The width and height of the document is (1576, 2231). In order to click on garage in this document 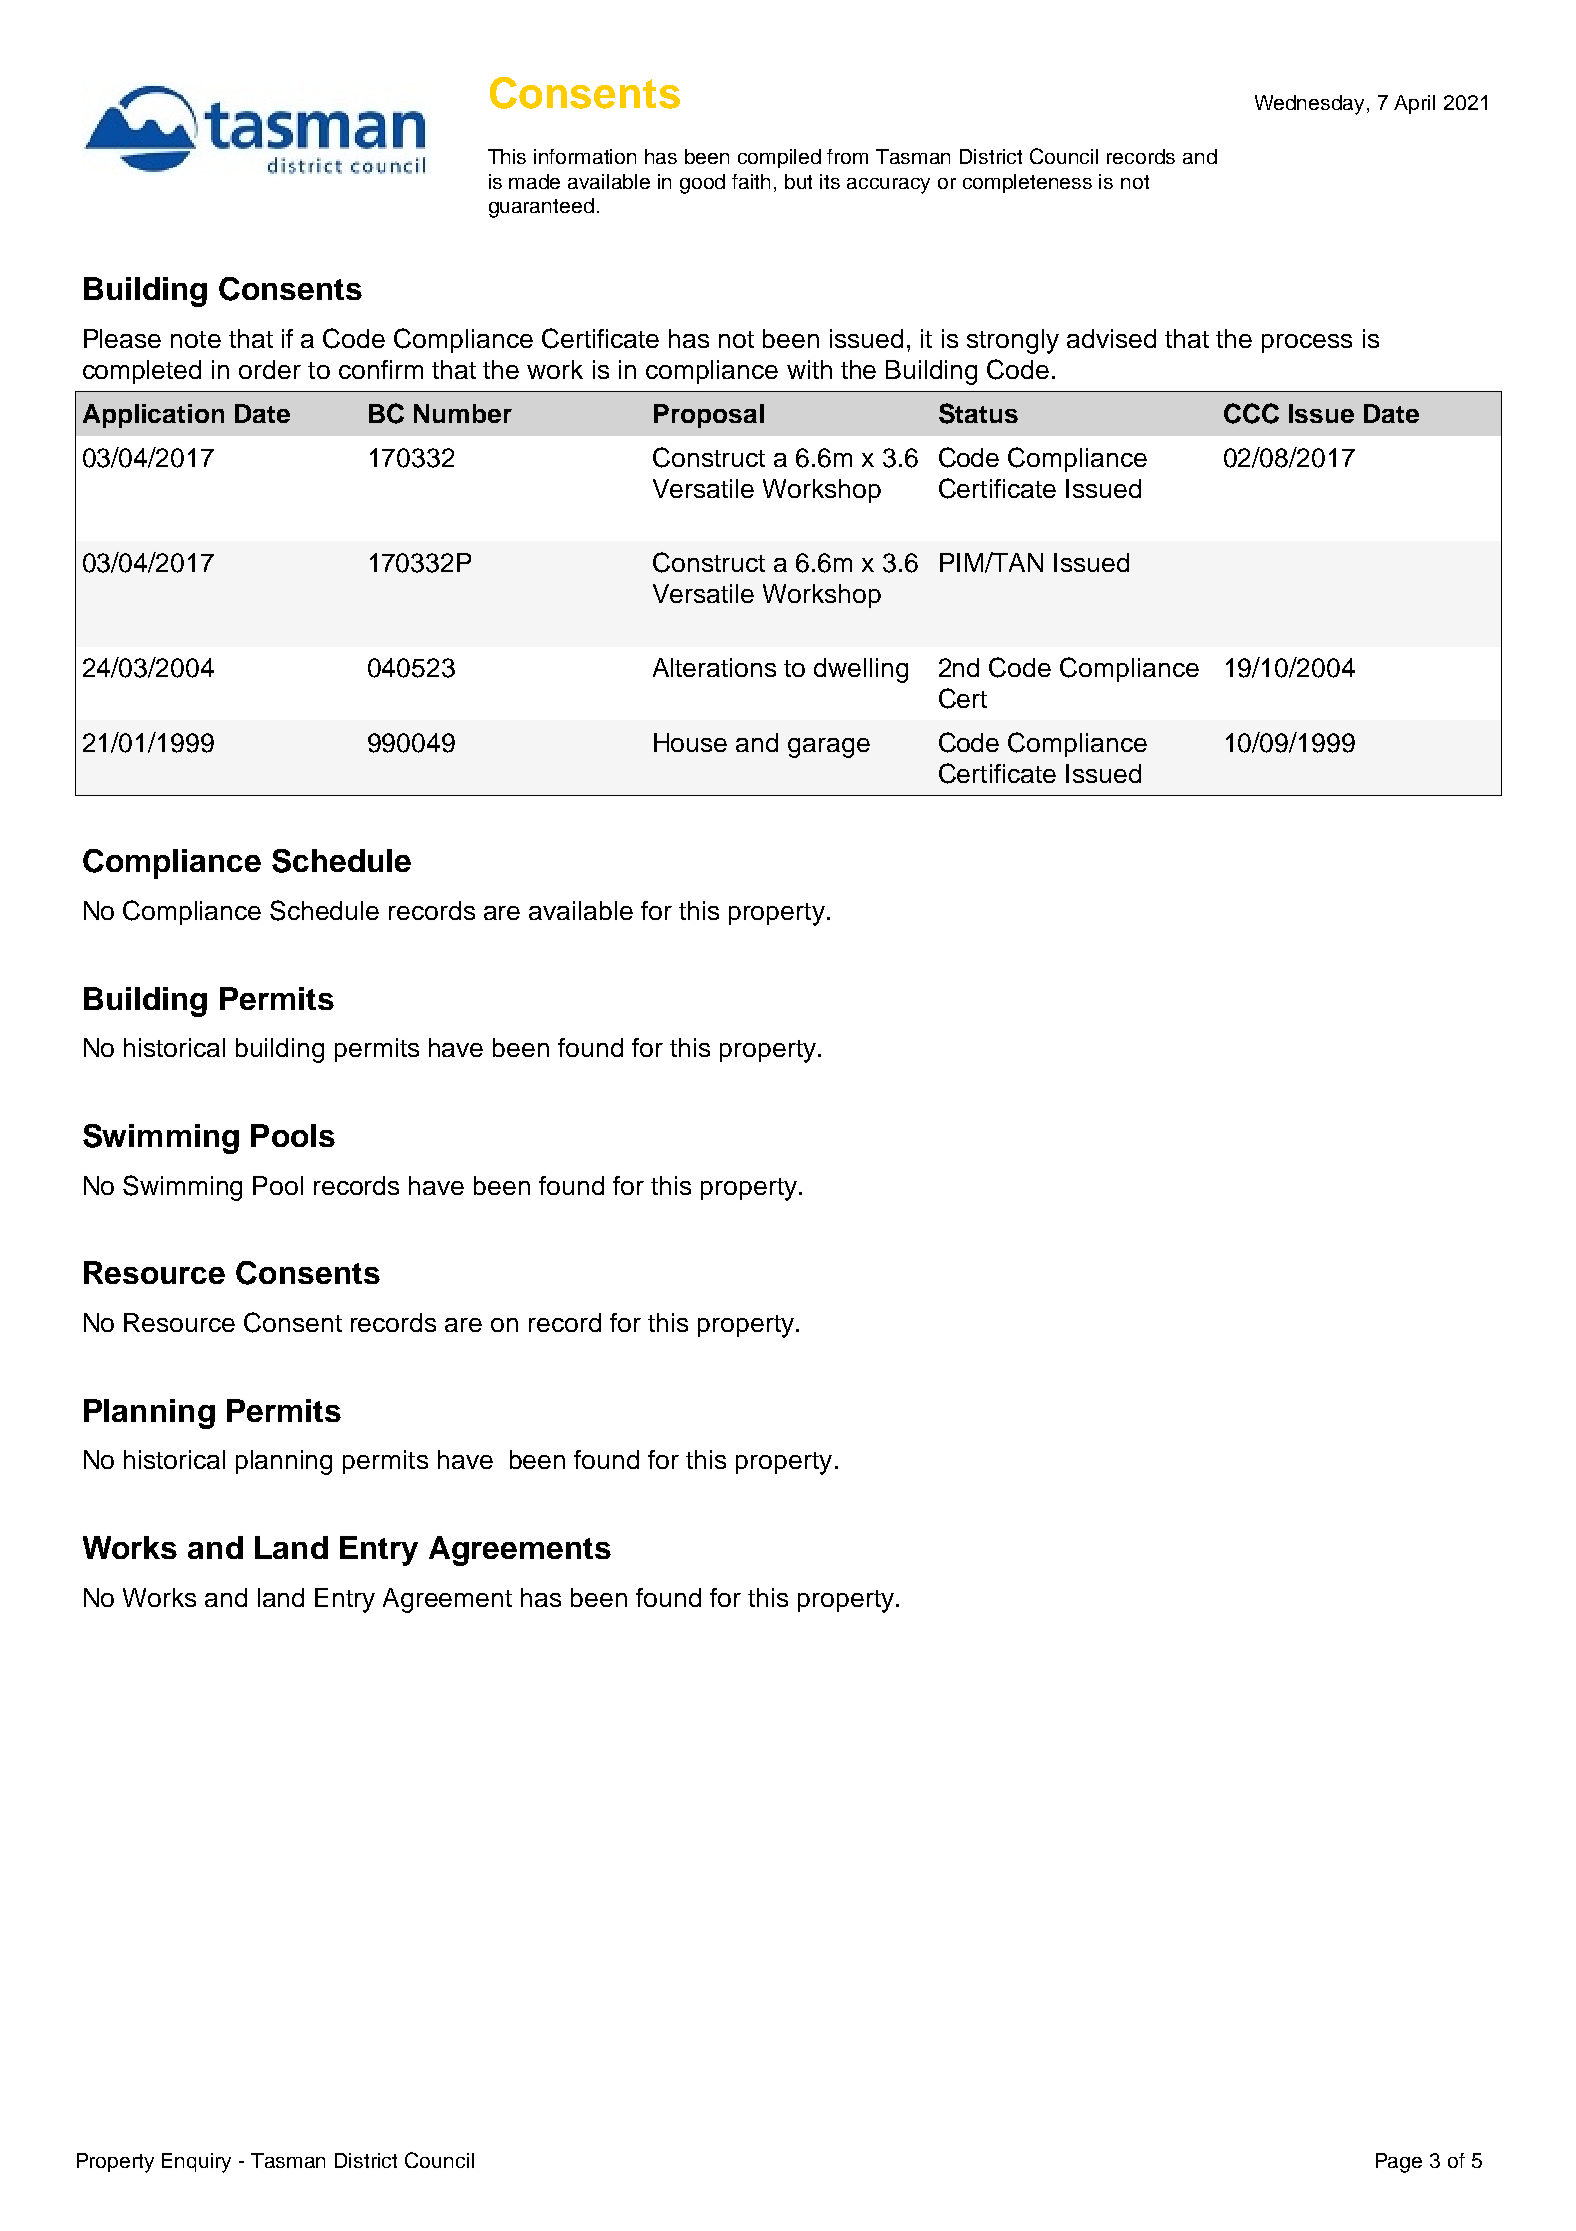, I will do `click(829, 748)`.
